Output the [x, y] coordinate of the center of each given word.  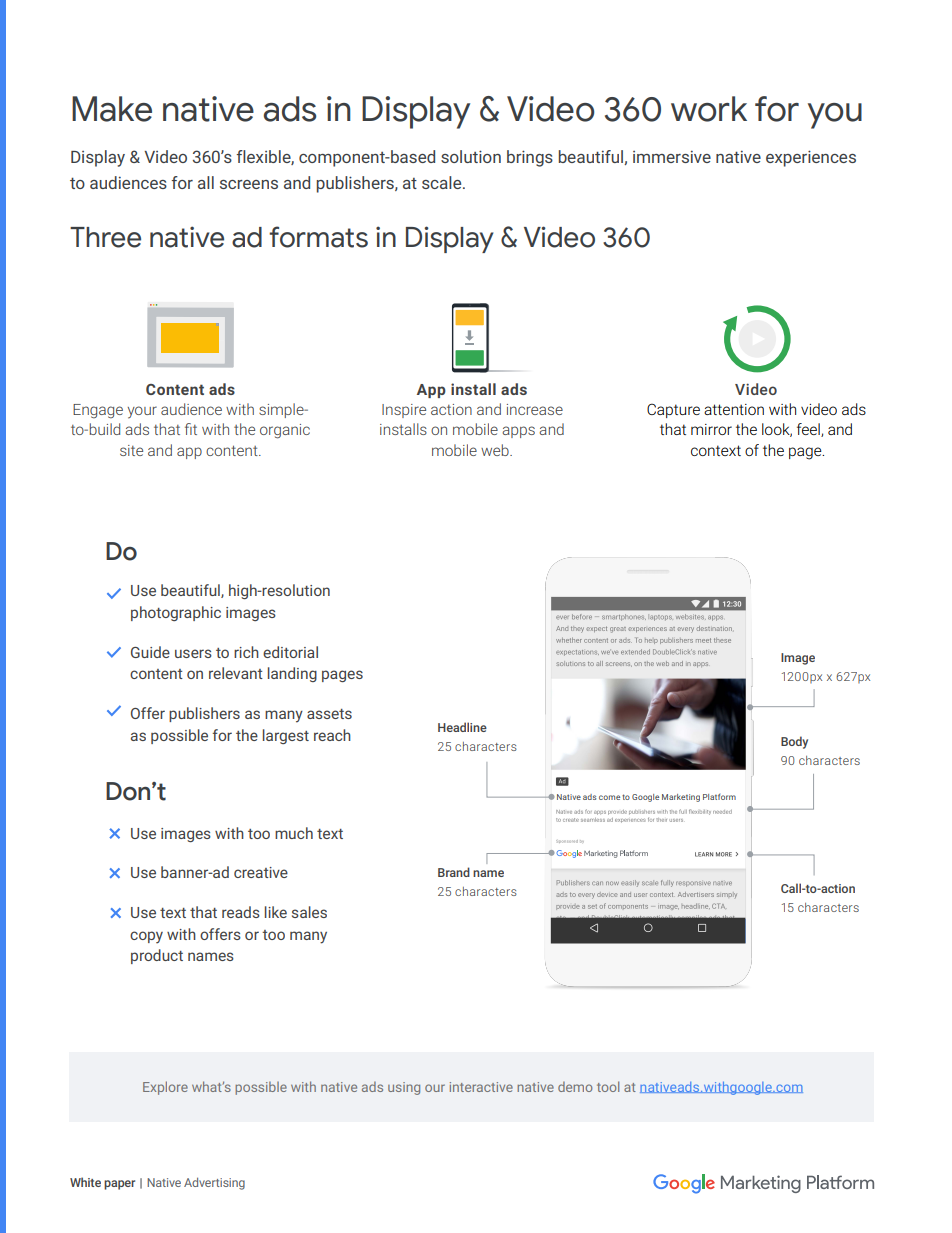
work [709, 109]
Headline [462, 727]
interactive [481, 1087]
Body [794, 742]
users [193, 653]
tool [608, 1086]
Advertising [214, 1183]
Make [112, 109]
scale [443, 182]
